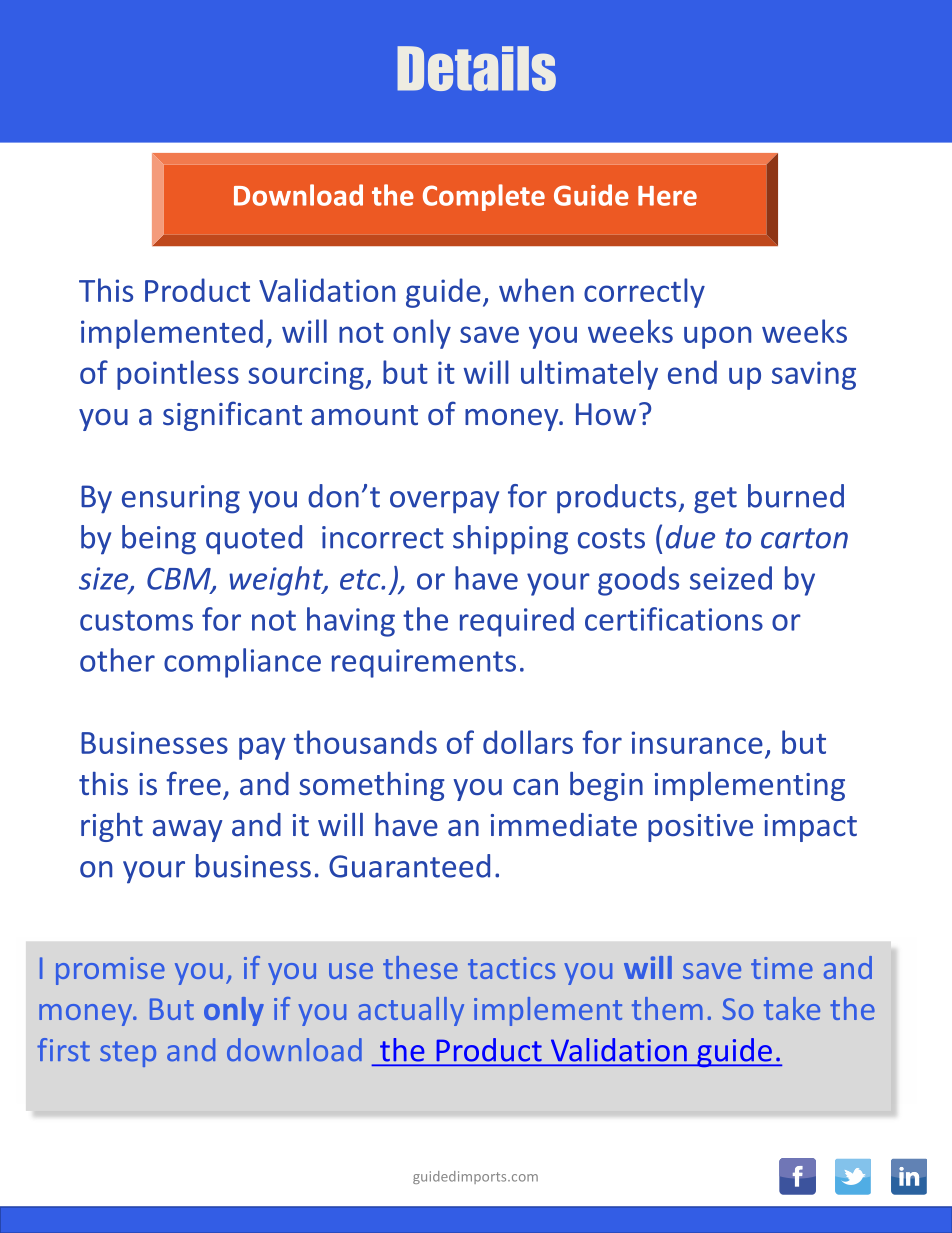 The height and width of the page is (1233, 952). What do you see at coordinates (128, 1054) in the page?
I see `step` at bounding box center [128, 1054].
